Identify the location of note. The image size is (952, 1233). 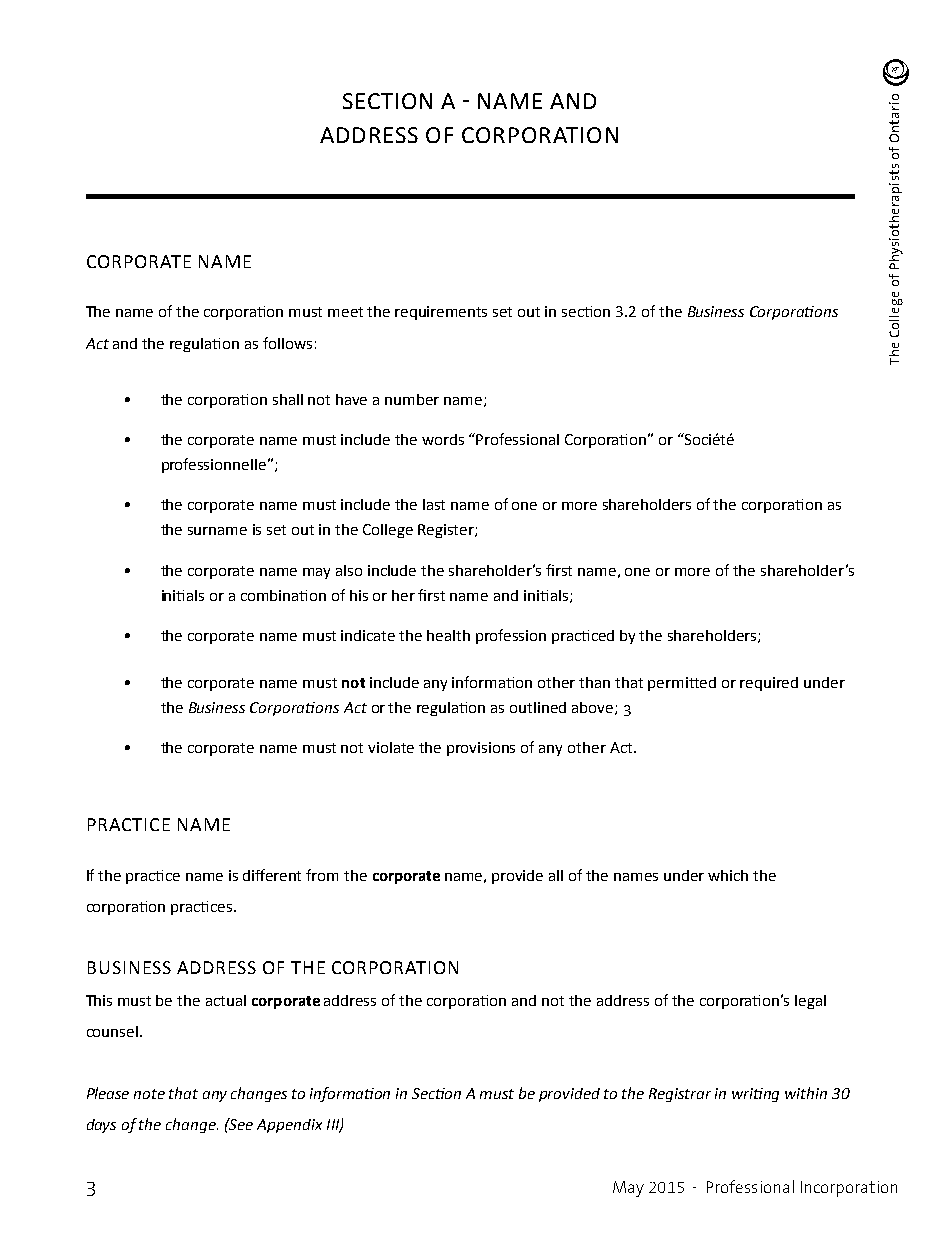
(149, 1094).
